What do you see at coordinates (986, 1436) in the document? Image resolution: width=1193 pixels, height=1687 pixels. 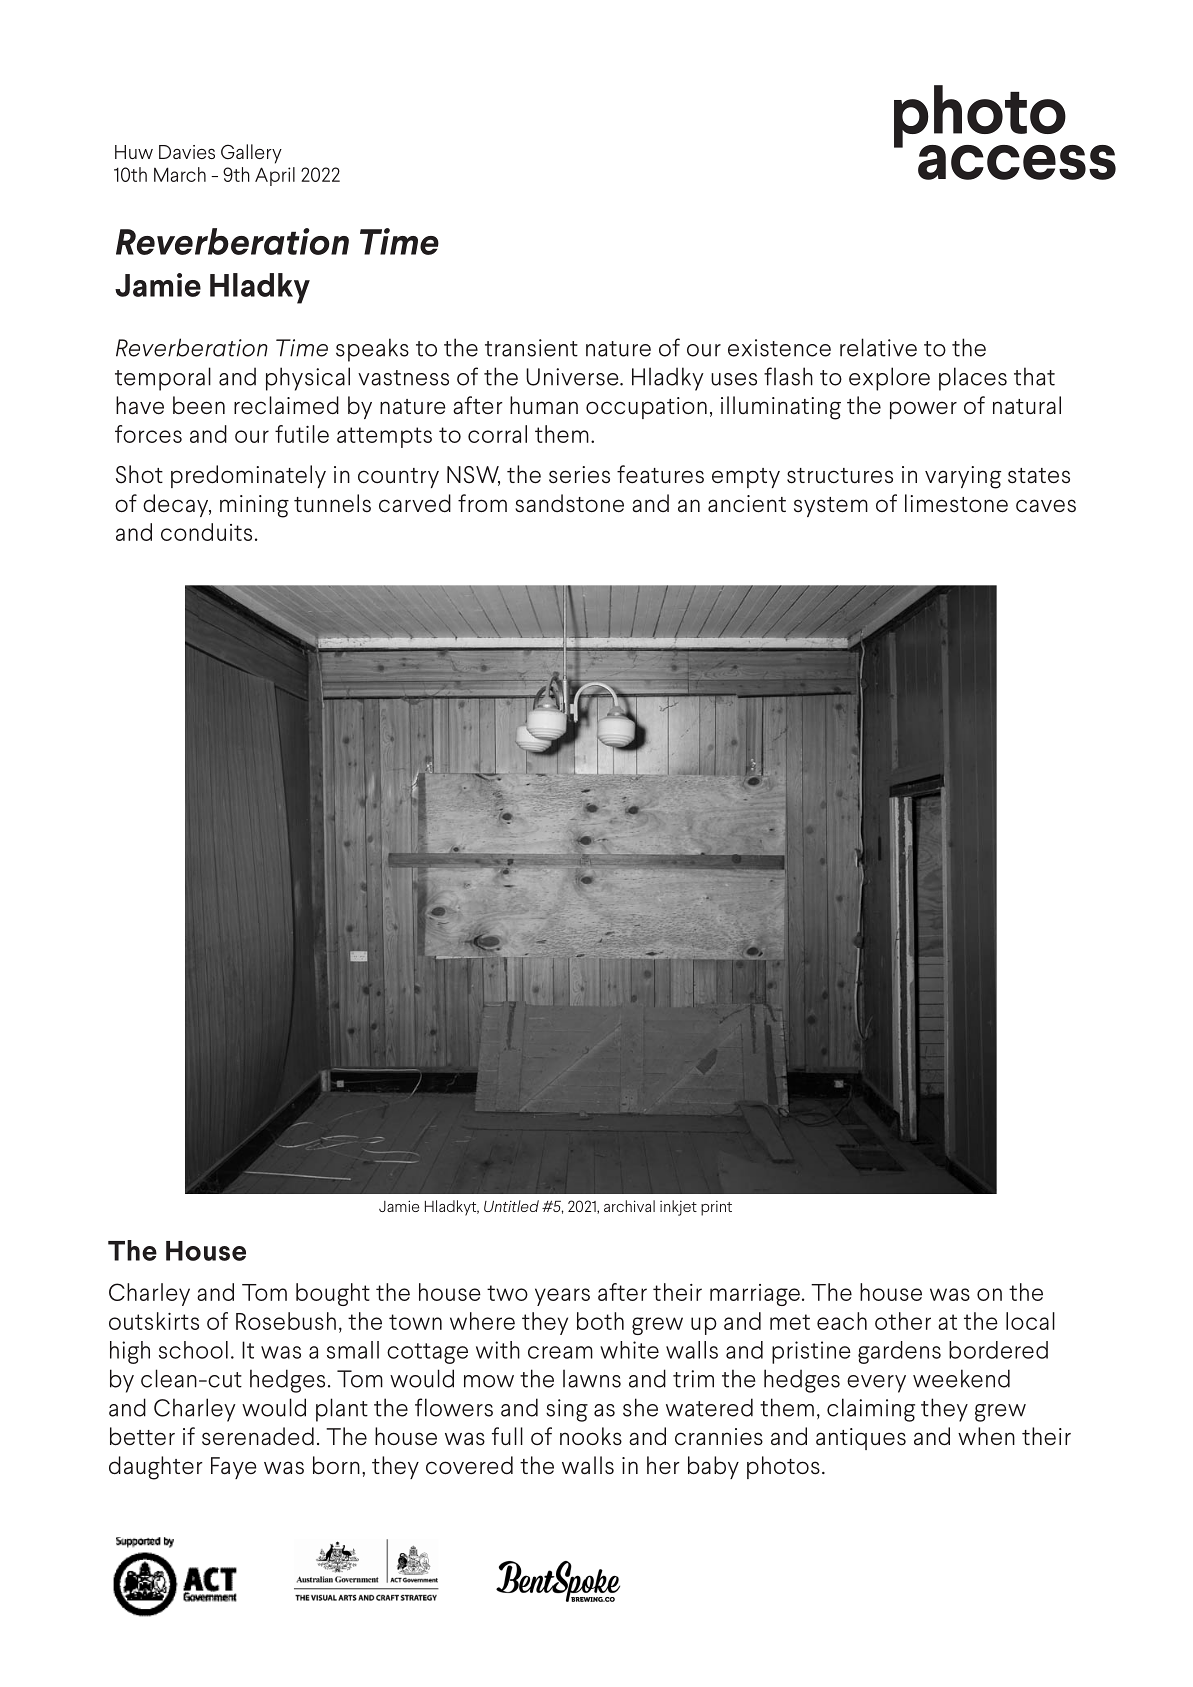 I see `when` at bounding box center [986, 1436].
